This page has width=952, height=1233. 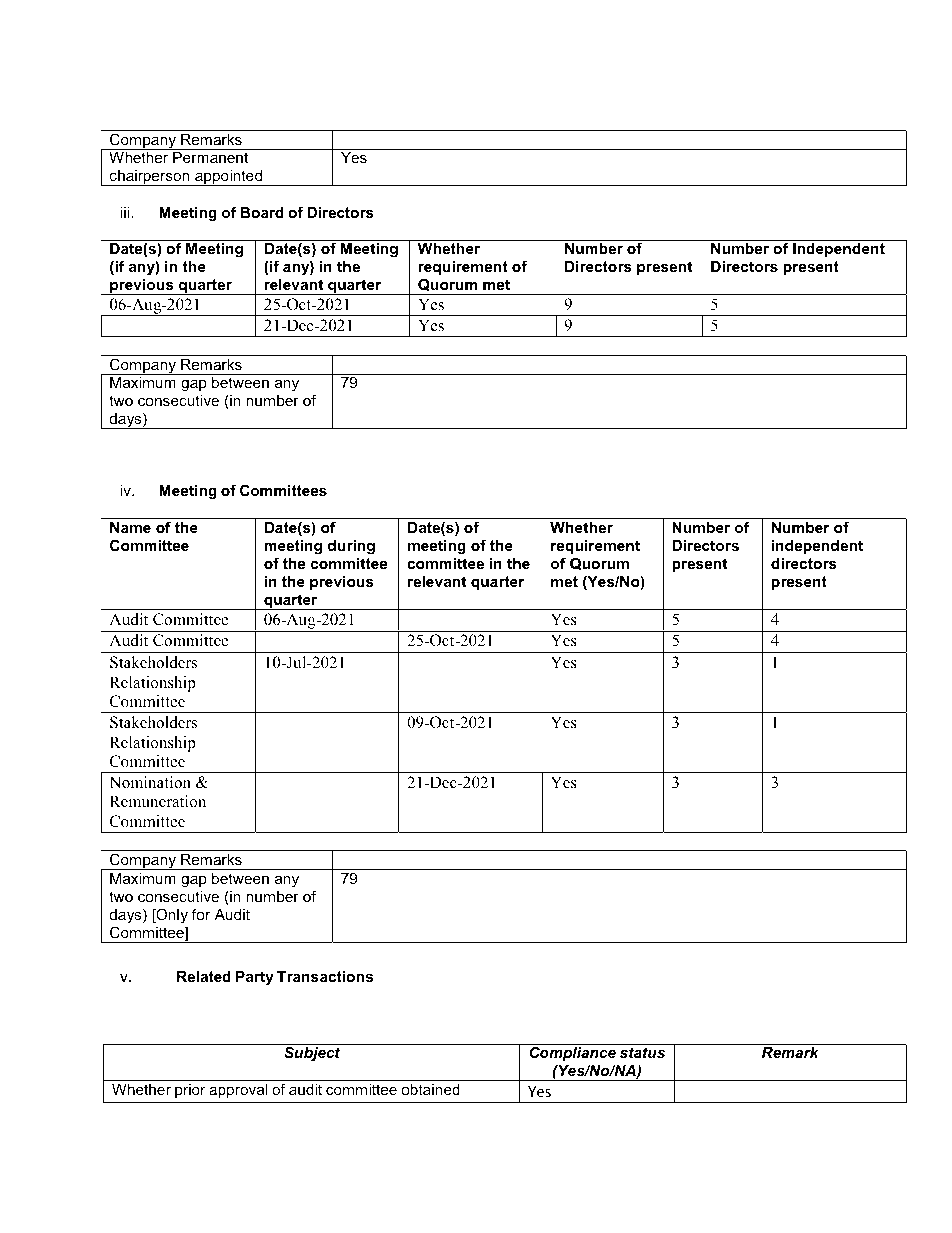 I want to click on Permanent, so click(x=210, y=157).
